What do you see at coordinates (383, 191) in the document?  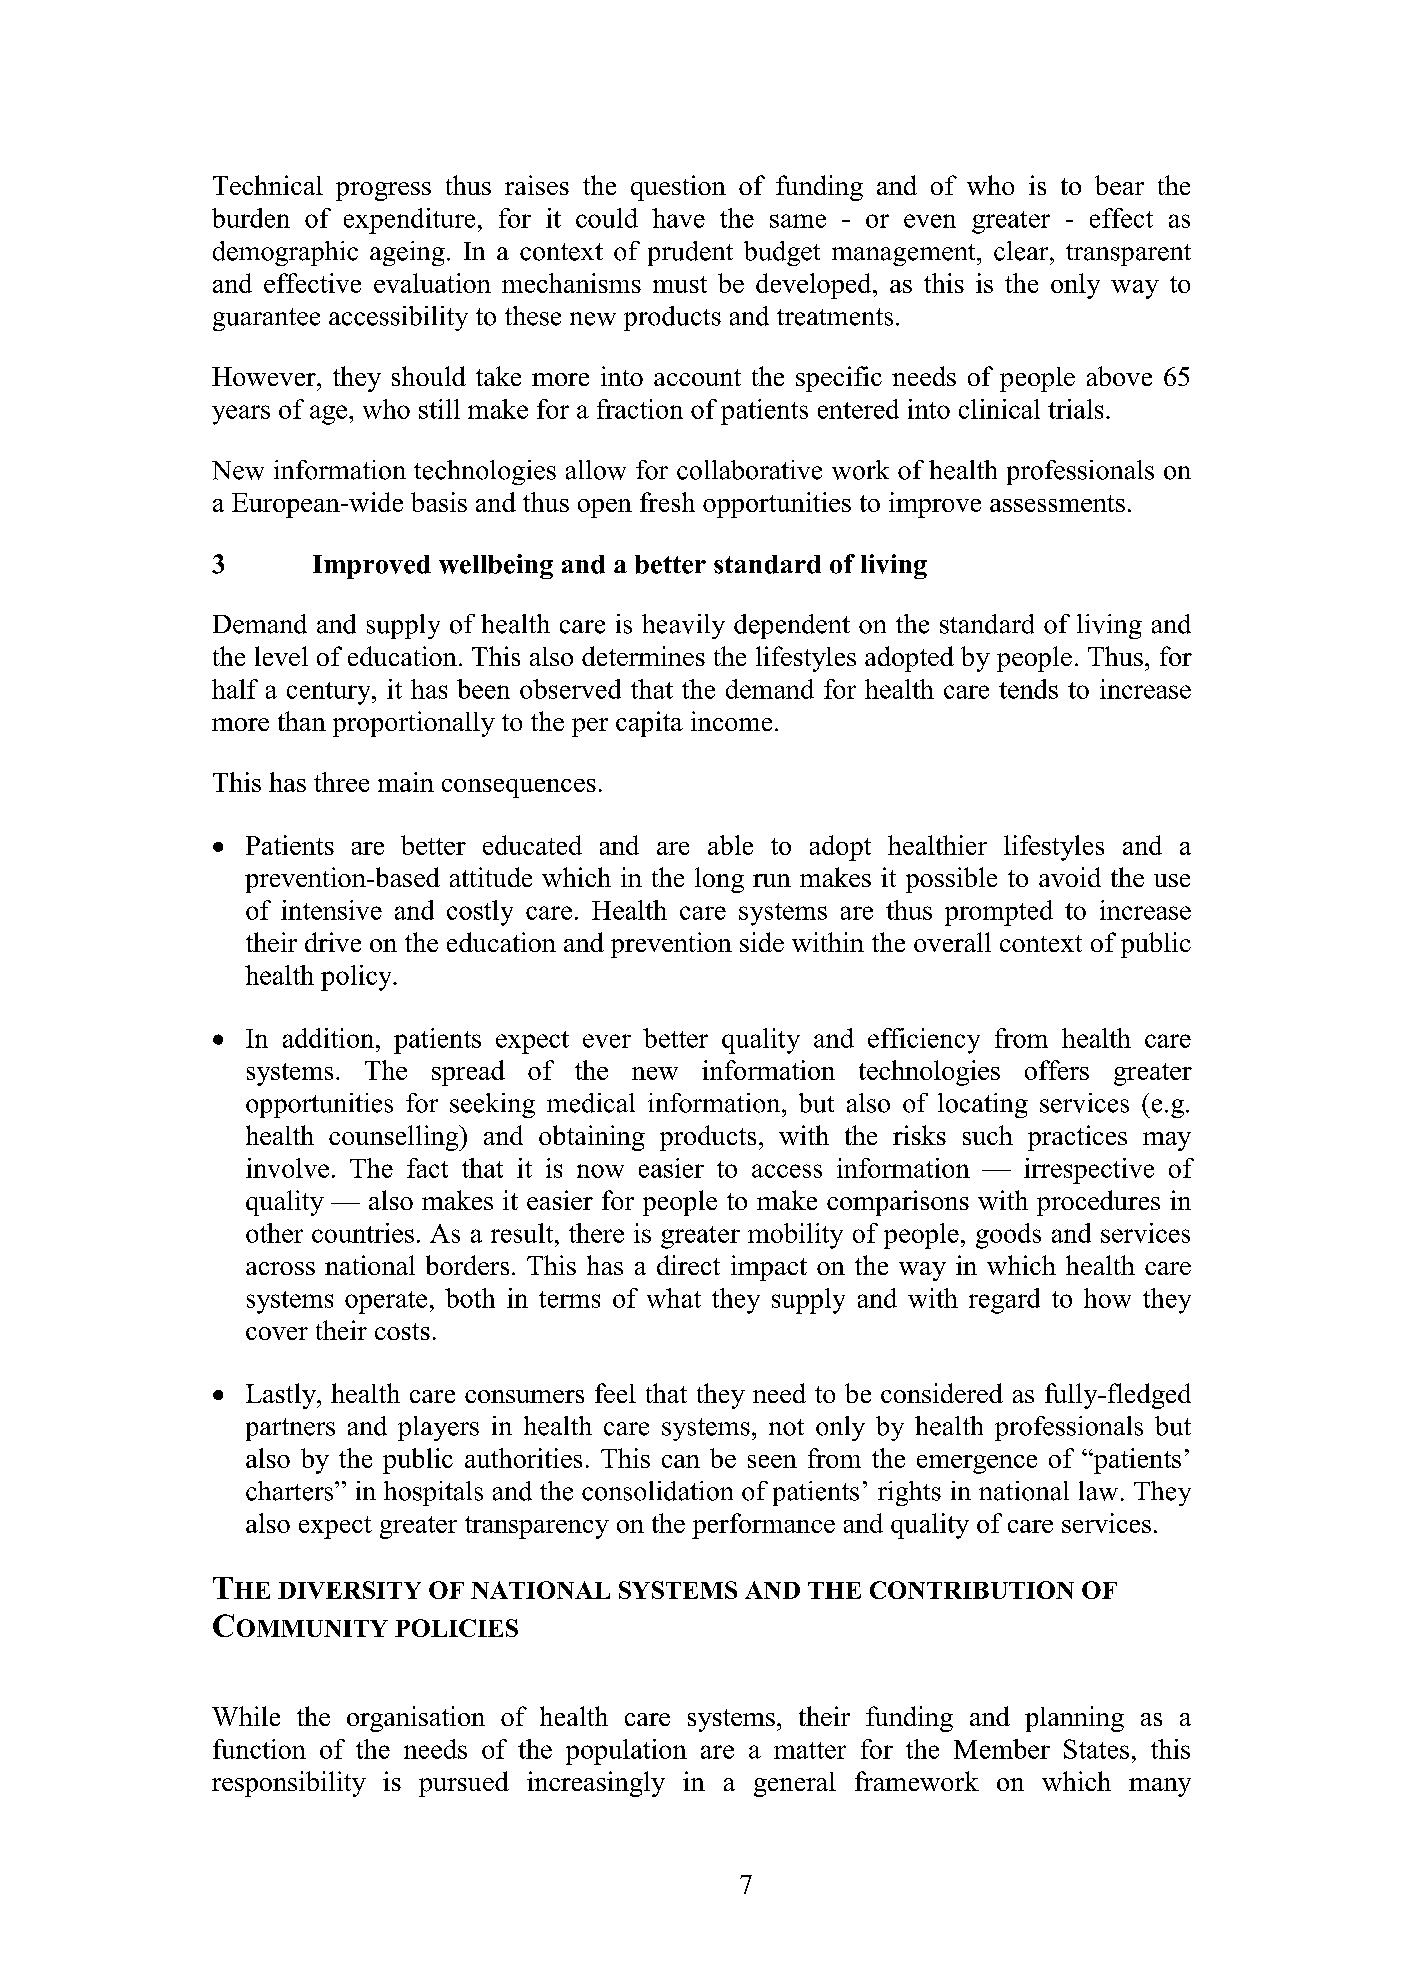 I see `progress` at bounding box center [383, 191].
